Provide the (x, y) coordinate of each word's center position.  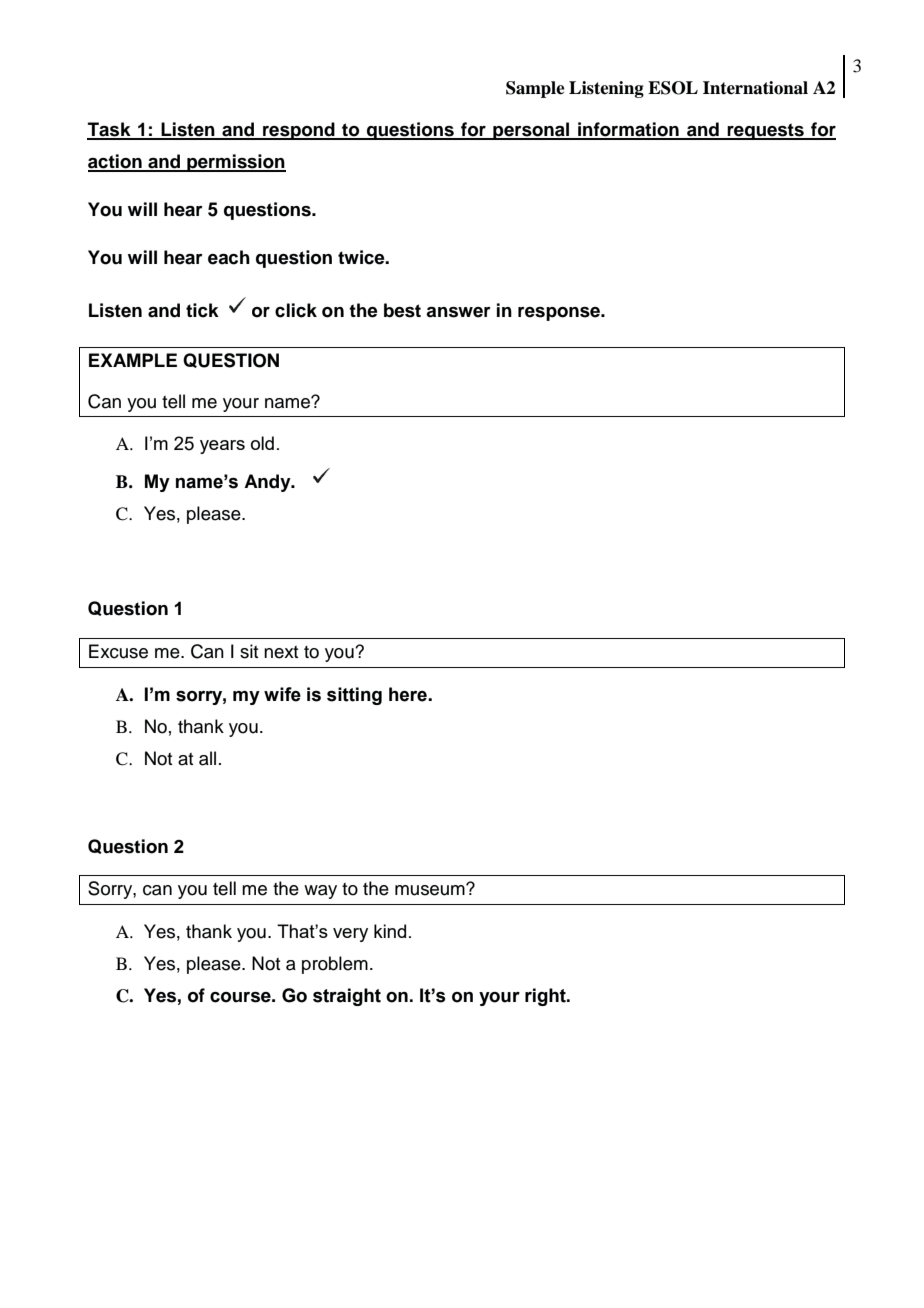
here (409, 694)
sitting (354, 696)
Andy (268, 483)
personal (531, 131)
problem (335, 965)
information (628, 130)
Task (110, 130)
